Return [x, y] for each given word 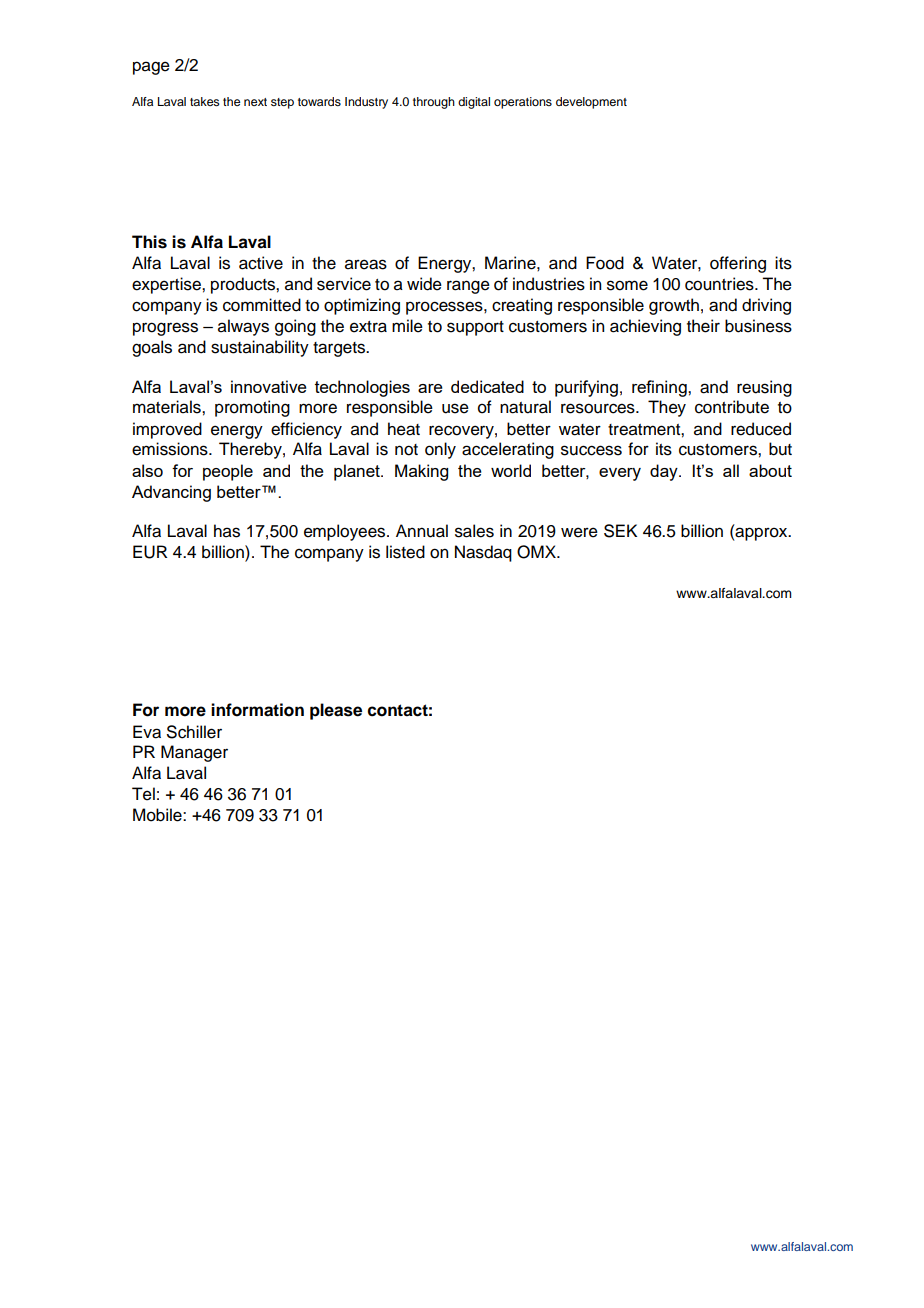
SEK [620, 531]
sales [474, 531]
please [336, 711]
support [475, 328]
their [703, 326]
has [227, 531]
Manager [194, 753]
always [243, 327]
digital [474, 103]
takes [205, 101]
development [591, 103]
